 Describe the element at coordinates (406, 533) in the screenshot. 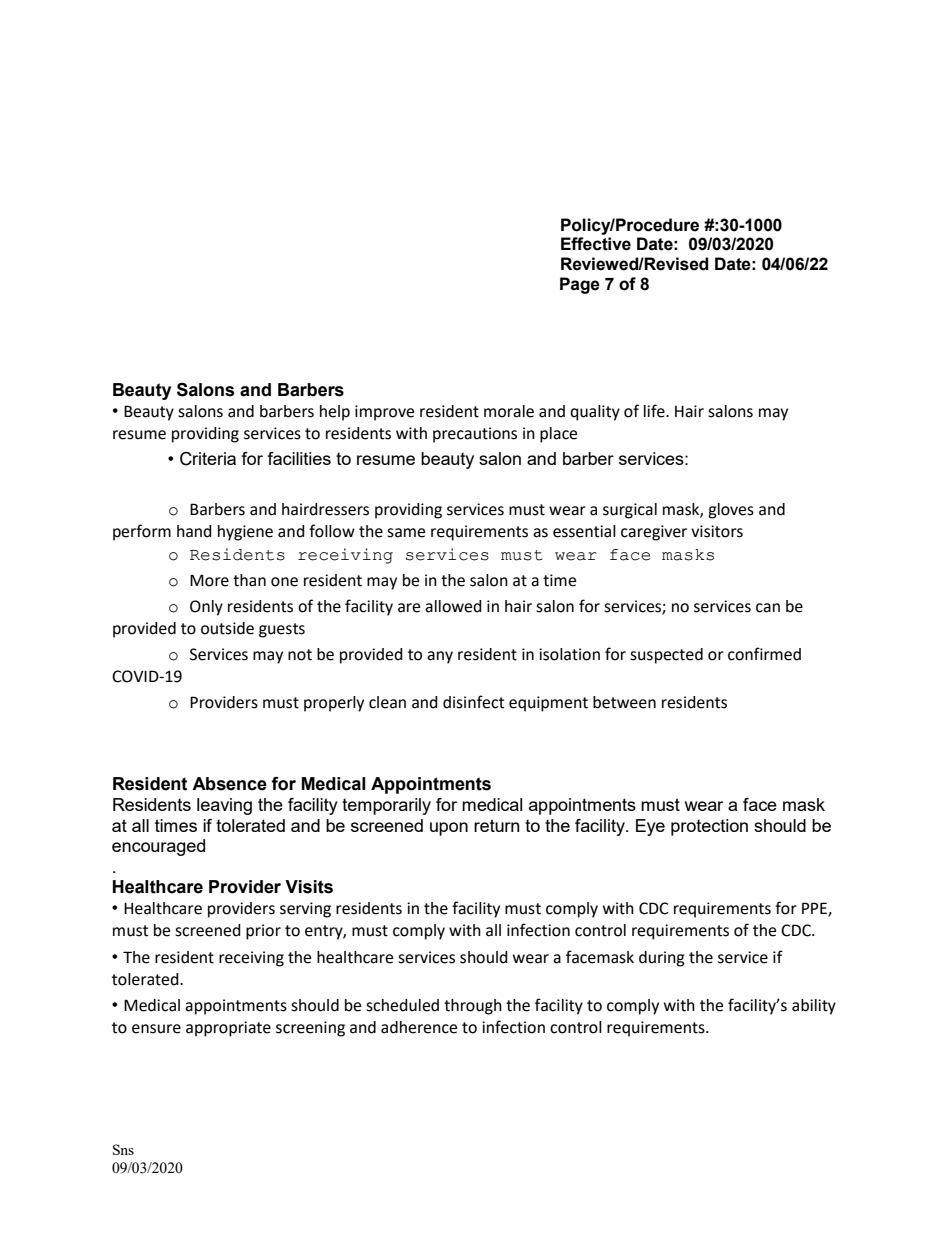

I see `same` at that location.
